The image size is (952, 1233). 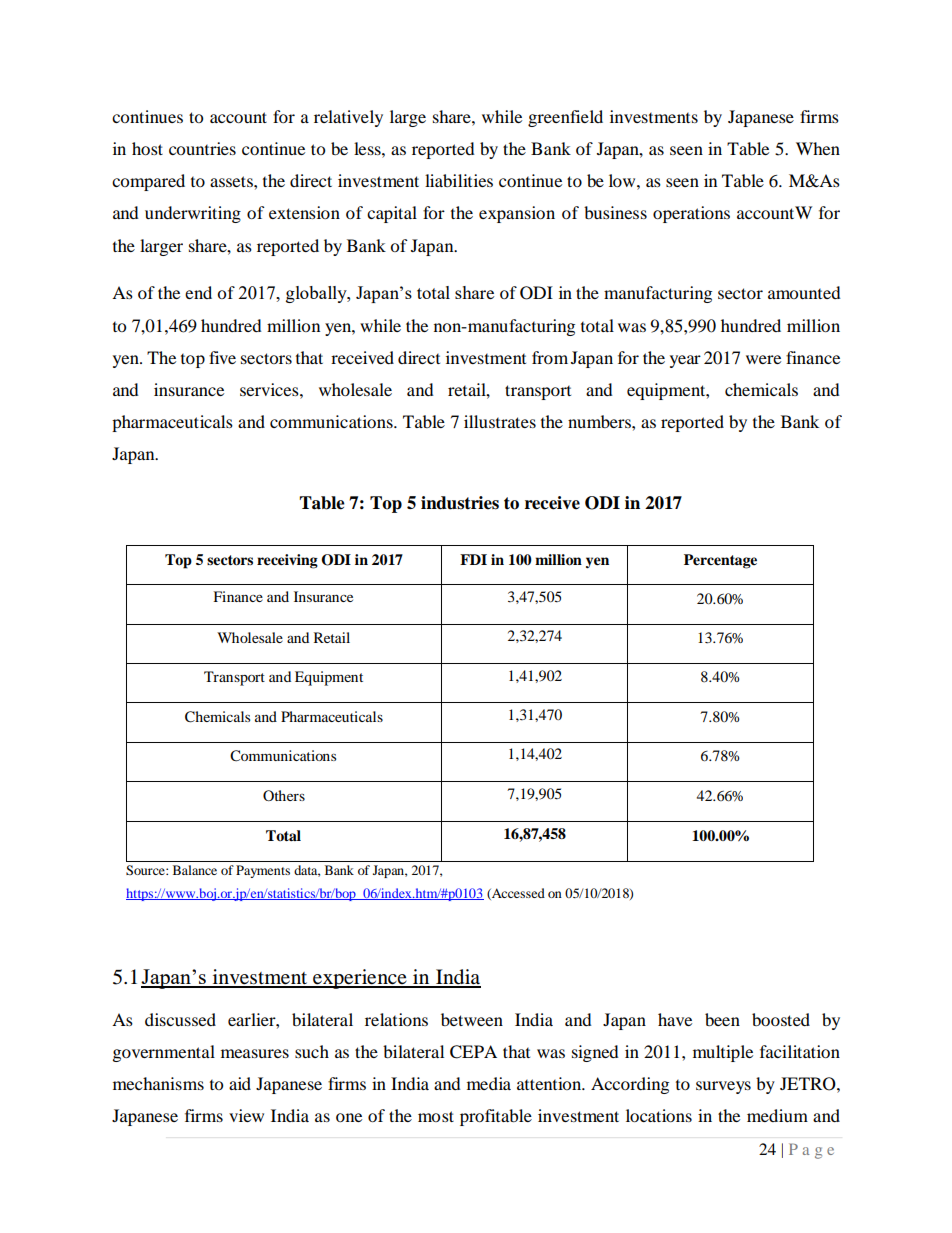 I want to click on Percentage, so click(x=720, y=561).
